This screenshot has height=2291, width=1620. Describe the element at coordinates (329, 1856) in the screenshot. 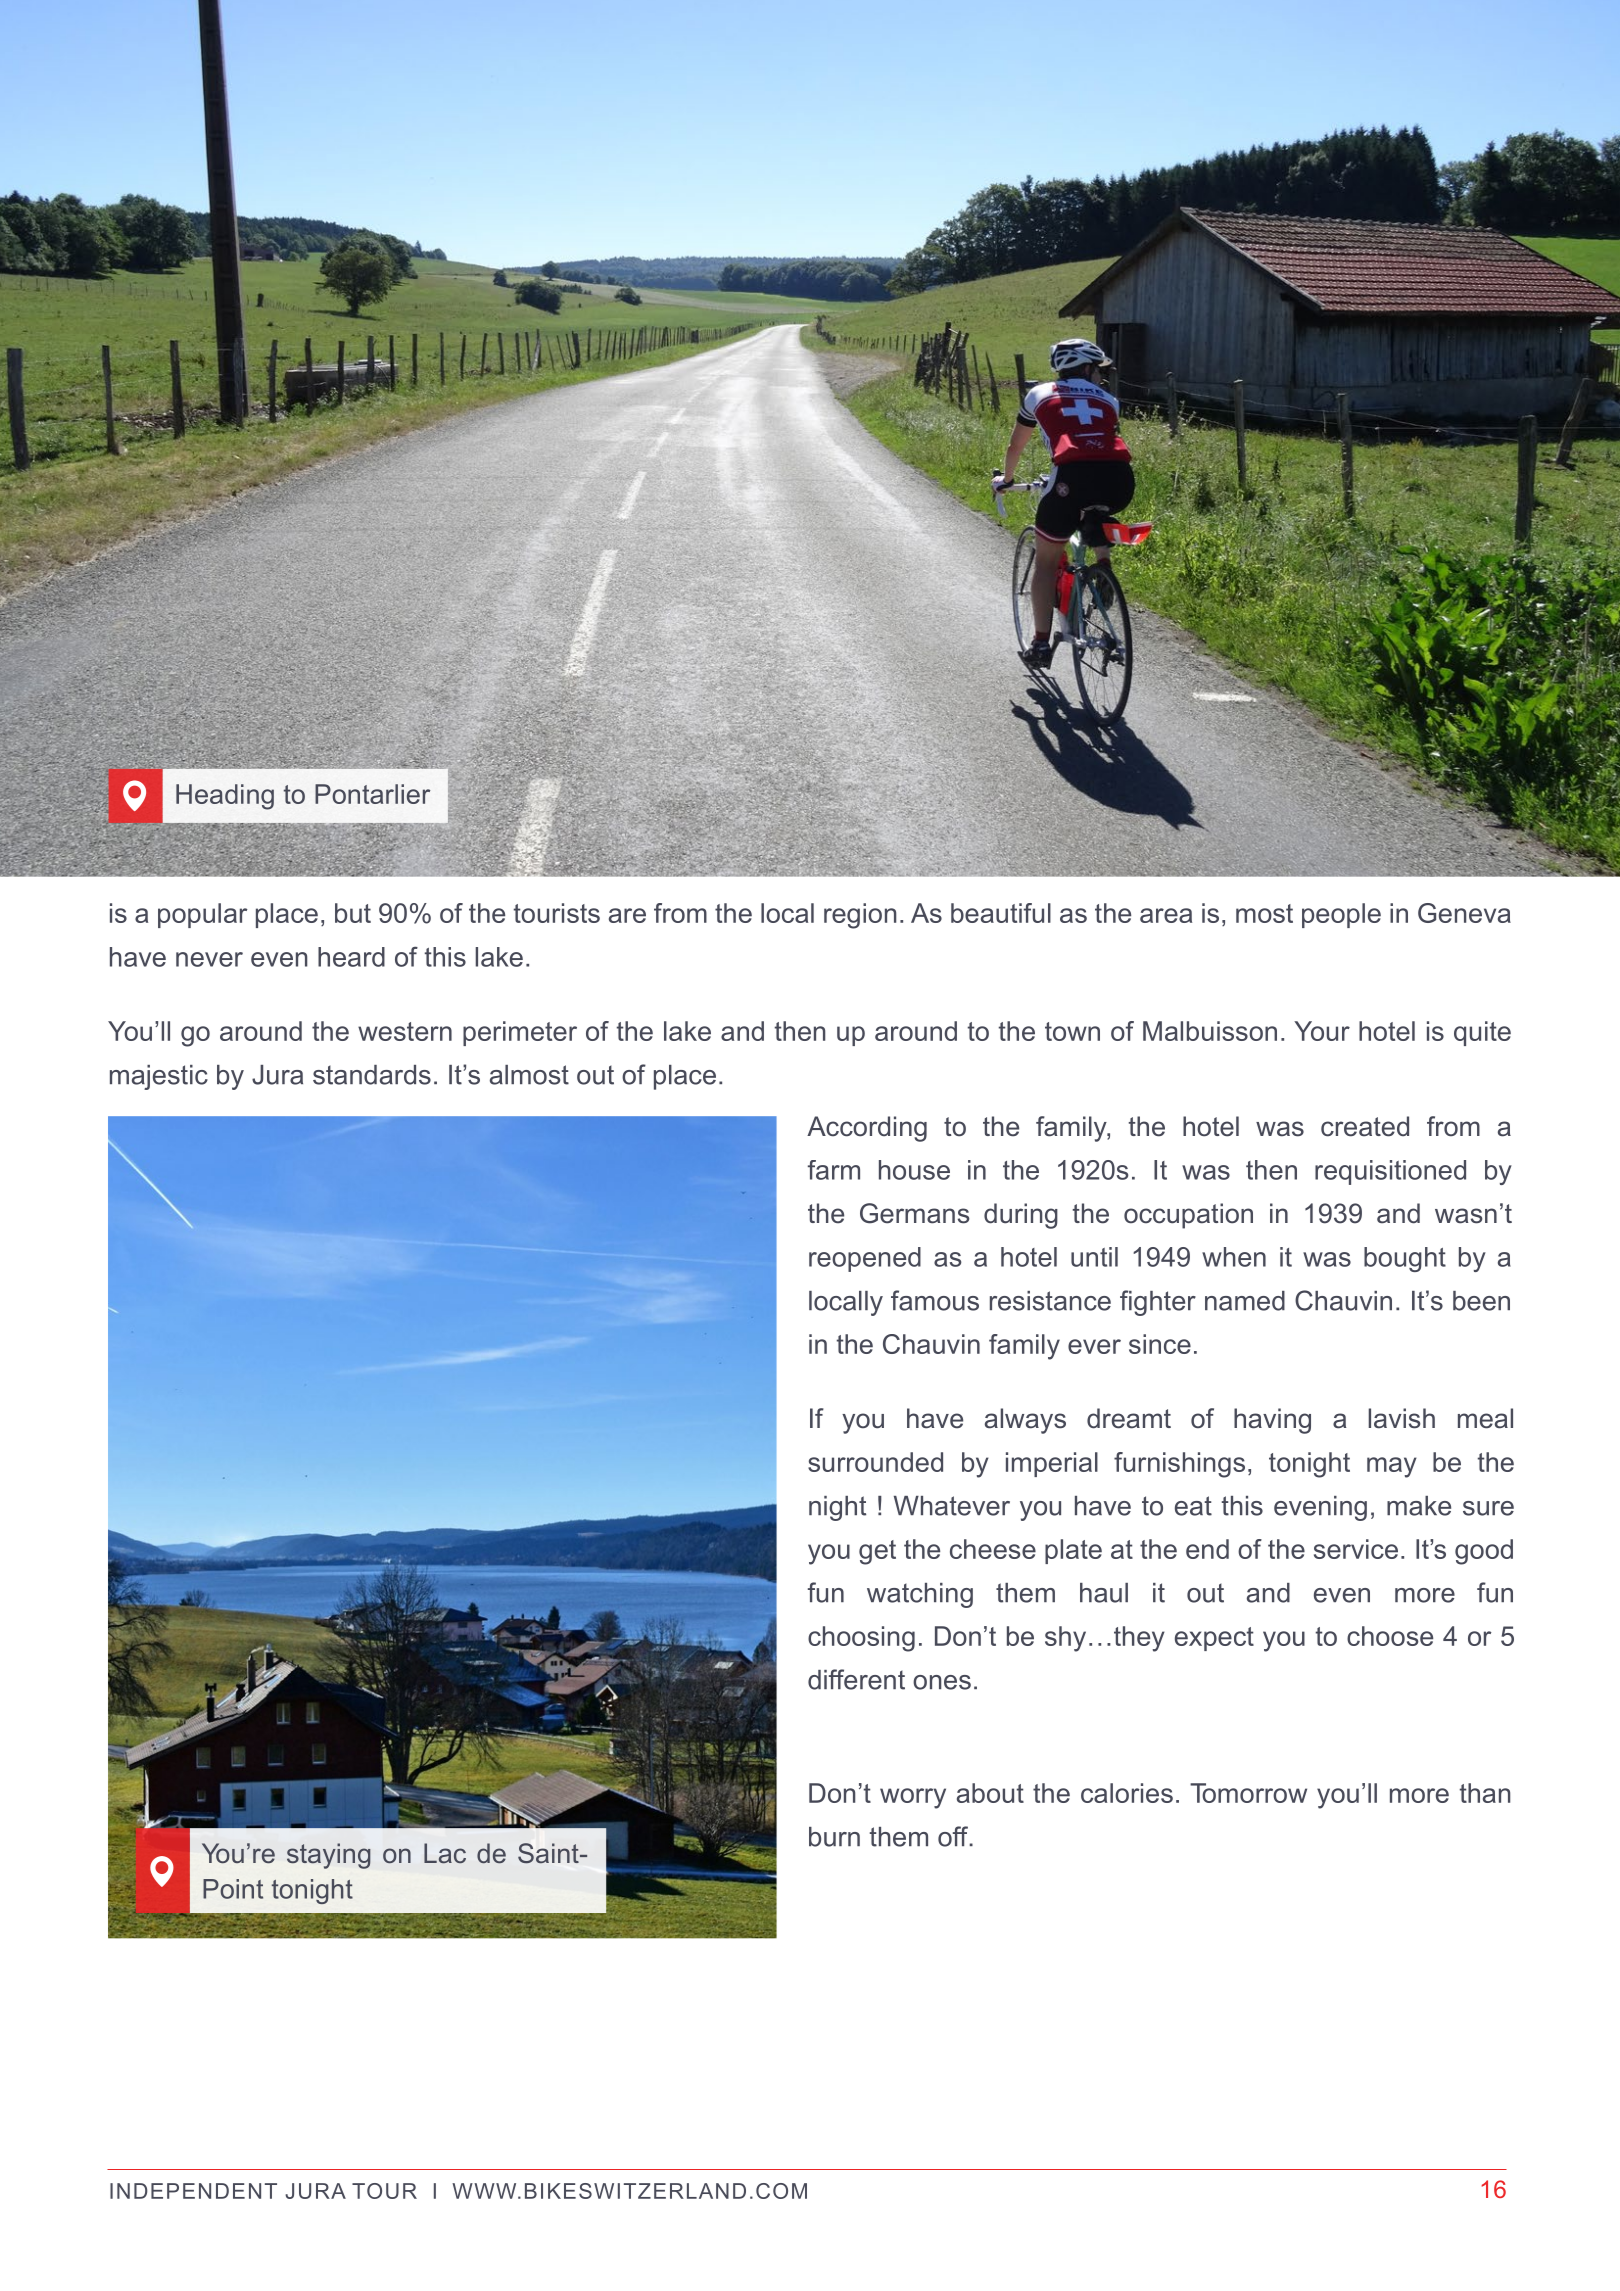

I see `staying` at that location.
